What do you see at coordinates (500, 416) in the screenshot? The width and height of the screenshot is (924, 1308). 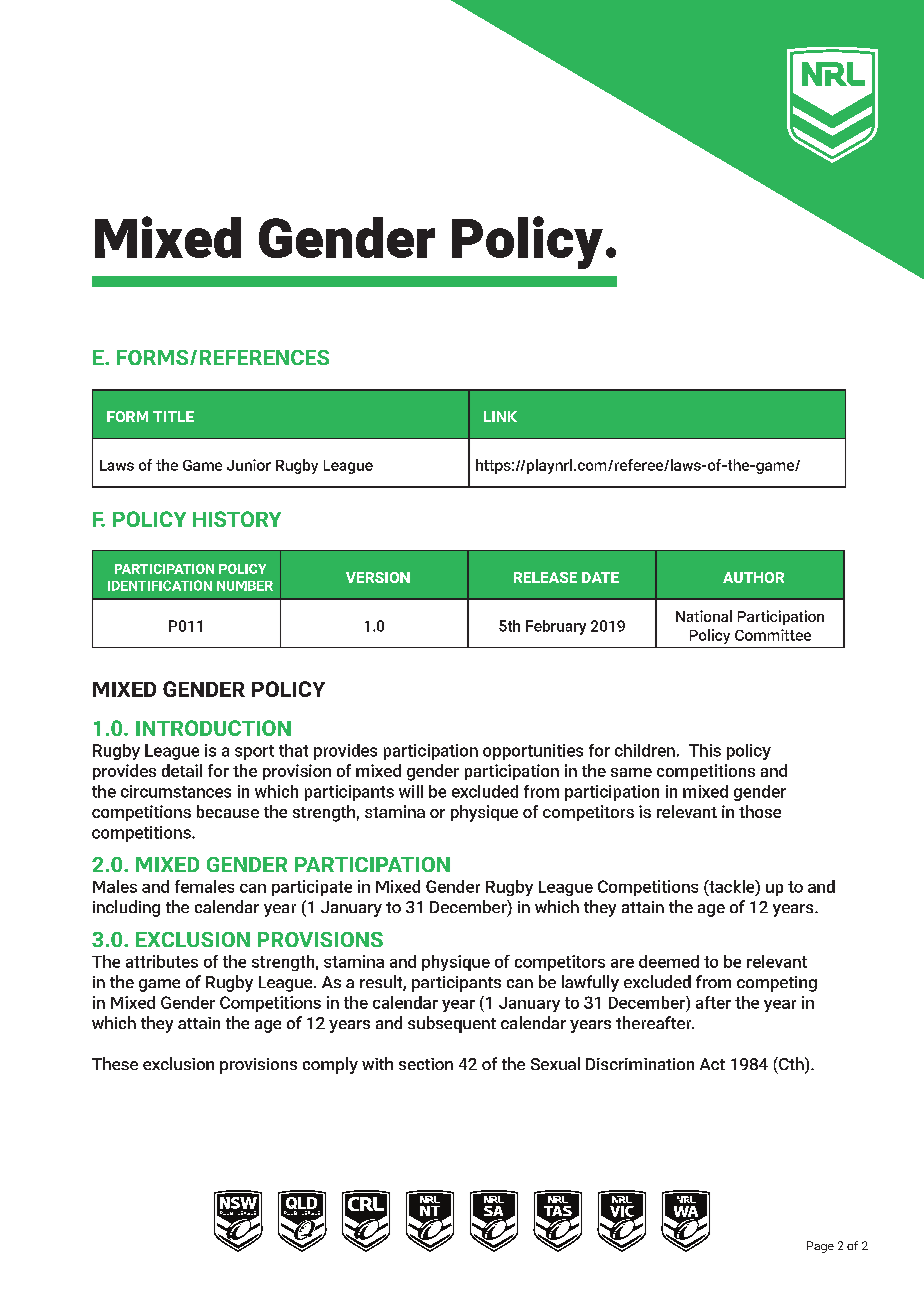 I see `LINK` at bounding box center [500, 416].
